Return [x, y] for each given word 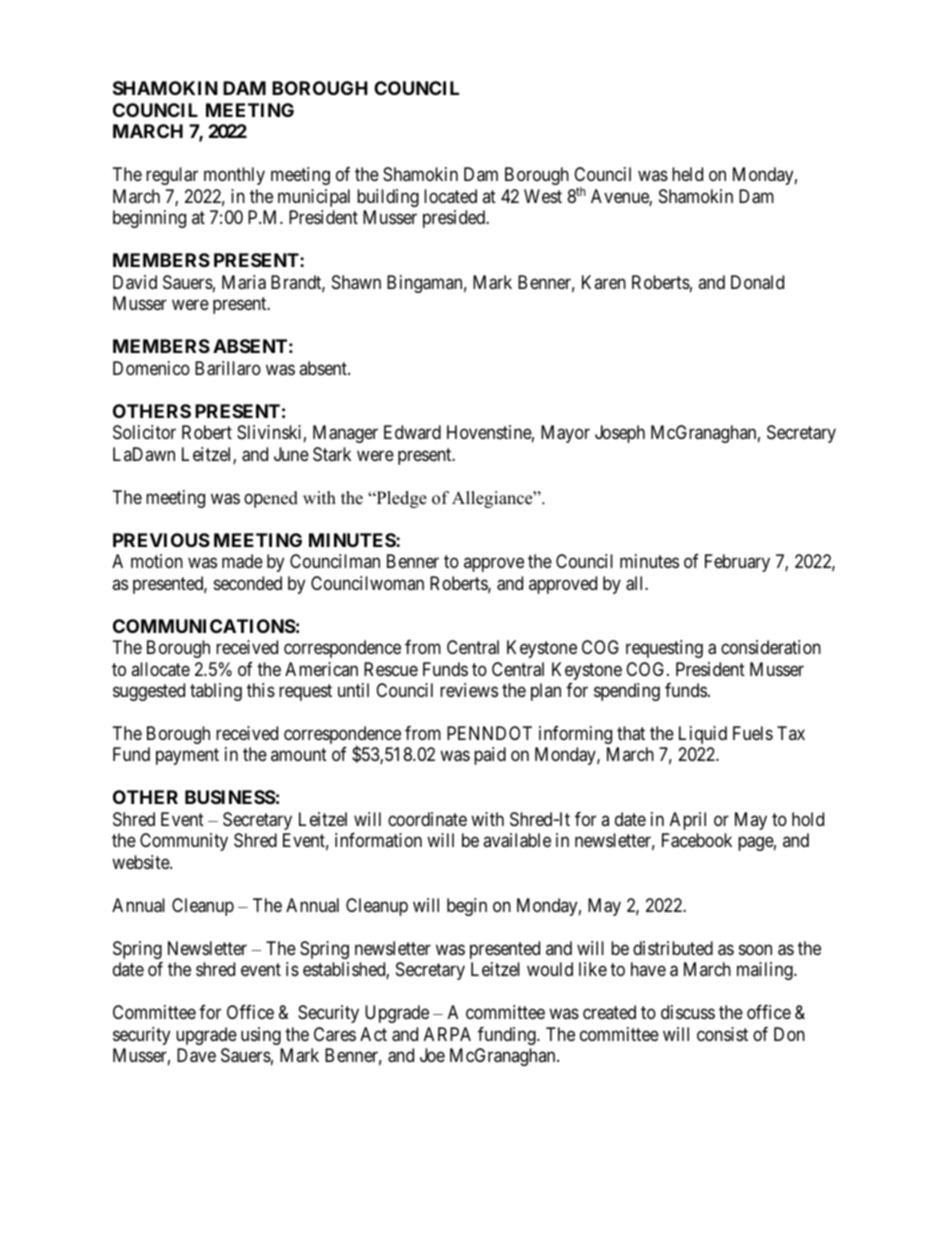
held [687, 174]
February [737, 563]
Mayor [565, 434]
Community [184, 842]
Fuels [753, 733]
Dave [196, 1055]
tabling [216, 692]
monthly [234, 176]
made [242, 561]
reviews [469, 690]
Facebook [697, 840]
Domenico [151, 368]
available [517, 840]
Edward [412, 432]
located [450, 196]
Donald [757, 282]
